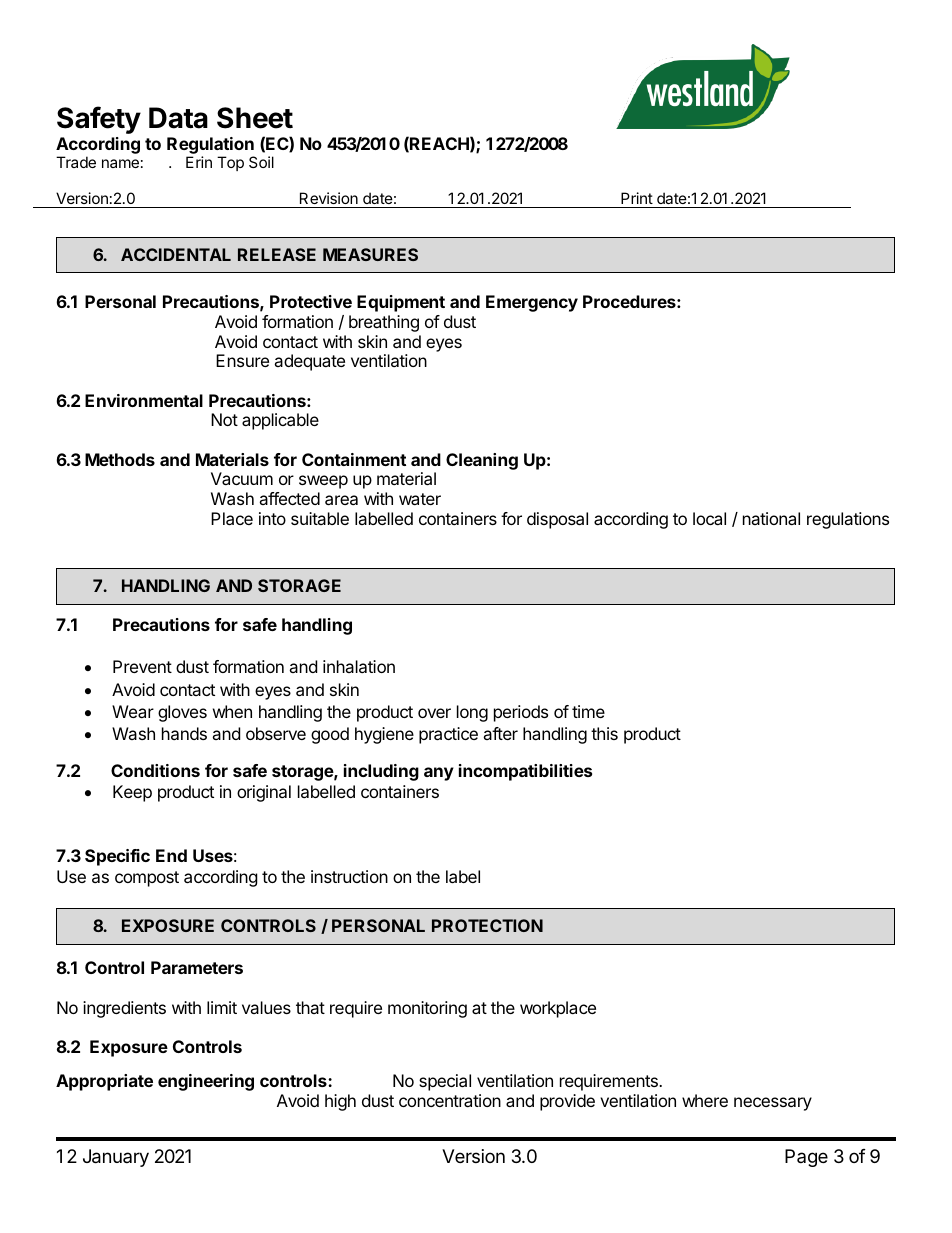  Describe the element at coordinates (359, 666) in the document. I see `inhalation` at that location.
